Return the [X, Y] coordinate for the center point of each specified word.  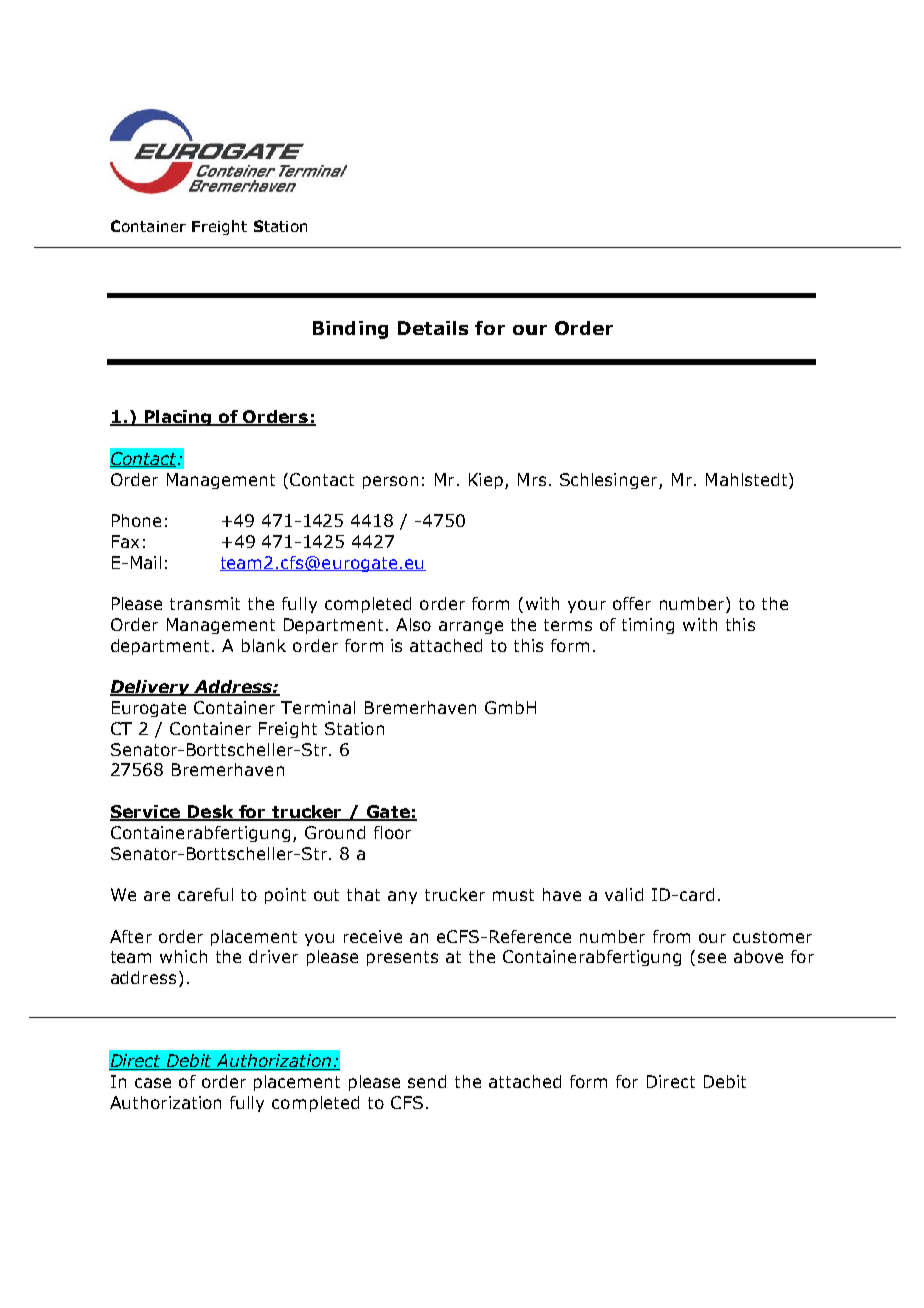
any [402, 897]
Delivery [151, 688]
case [153, 1083]
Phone [136, 520]
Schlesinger [610, 481]
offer [632, 603]
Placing [178, 418]
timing [648, 626]
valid [624, 894]
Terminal [318, 707]
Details [433, 328]
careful [205, 894]
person [390, 482]
